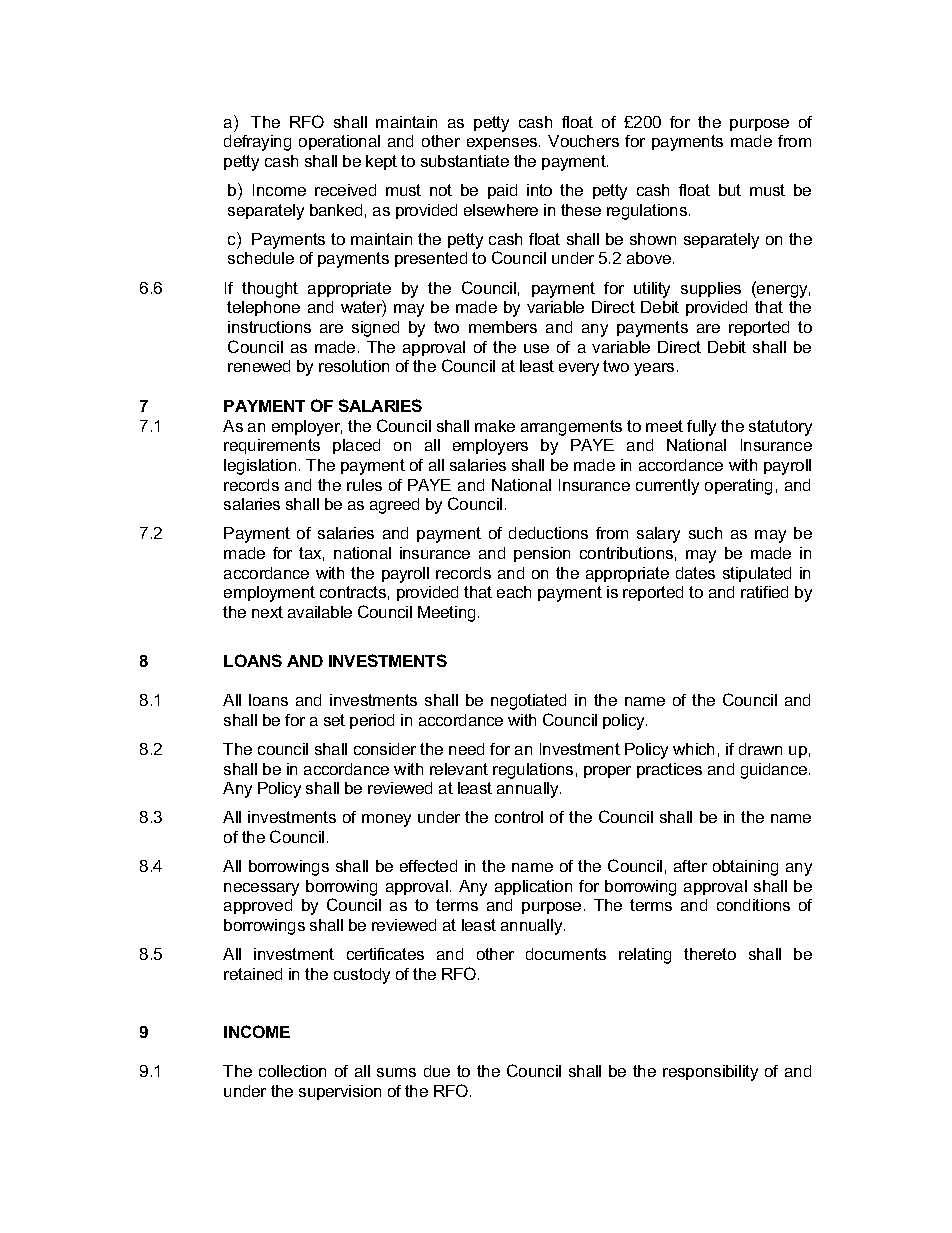 Image resolution: width=952 pixels, height=1233 pixels. What do you see at coordinates (334, 720) in the screenshot?
I see `set` at bounding box center [334, 720].
